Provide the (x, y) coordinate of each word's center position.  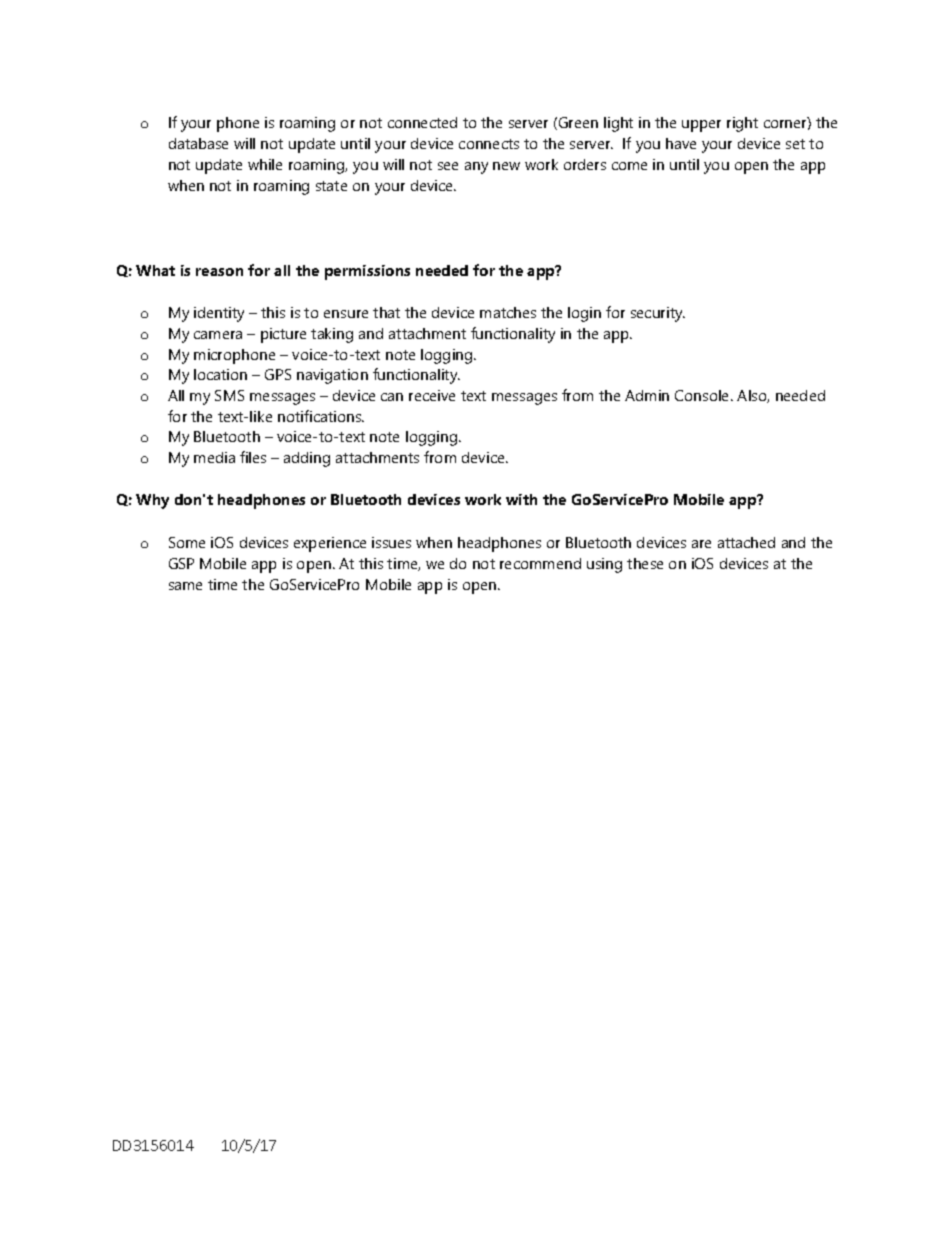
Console (703, 395)
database (198, 143)
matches (508, 312)
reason (219, 272)
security (658, 314)
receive (432, 395)
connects (489, 144)
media (214, 457)
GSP (181, 563)
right (742, 124)
